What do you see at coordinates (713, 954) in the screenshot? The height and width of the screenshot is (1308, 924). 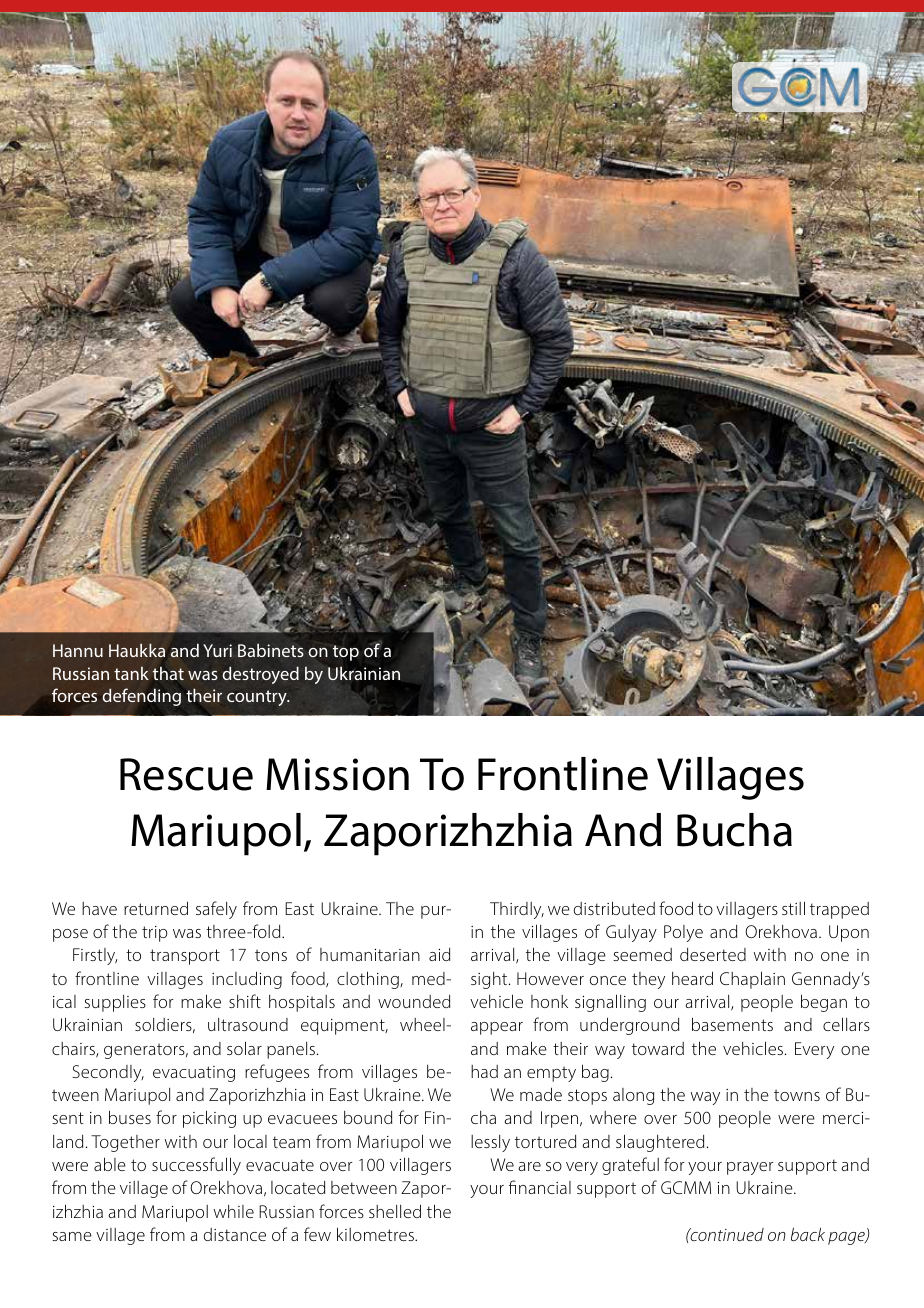 I see `deserted` at bounding box center [713, 954].
